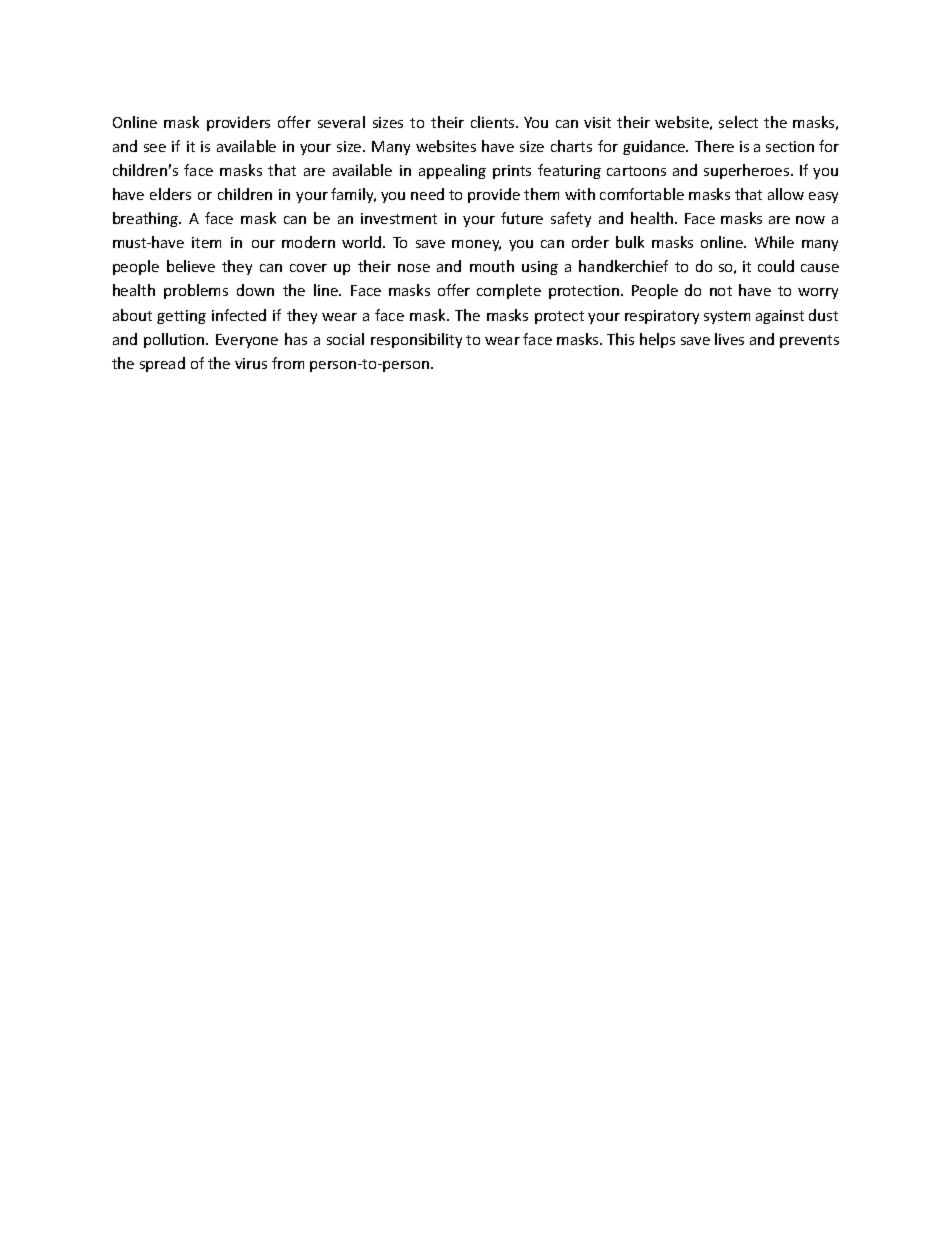 Image resolution: width=952 pixels, height=1233 pixels. What do you see at coordinates (494, 122) in the document?
I see `clients` at bounding box center [494, 122].
